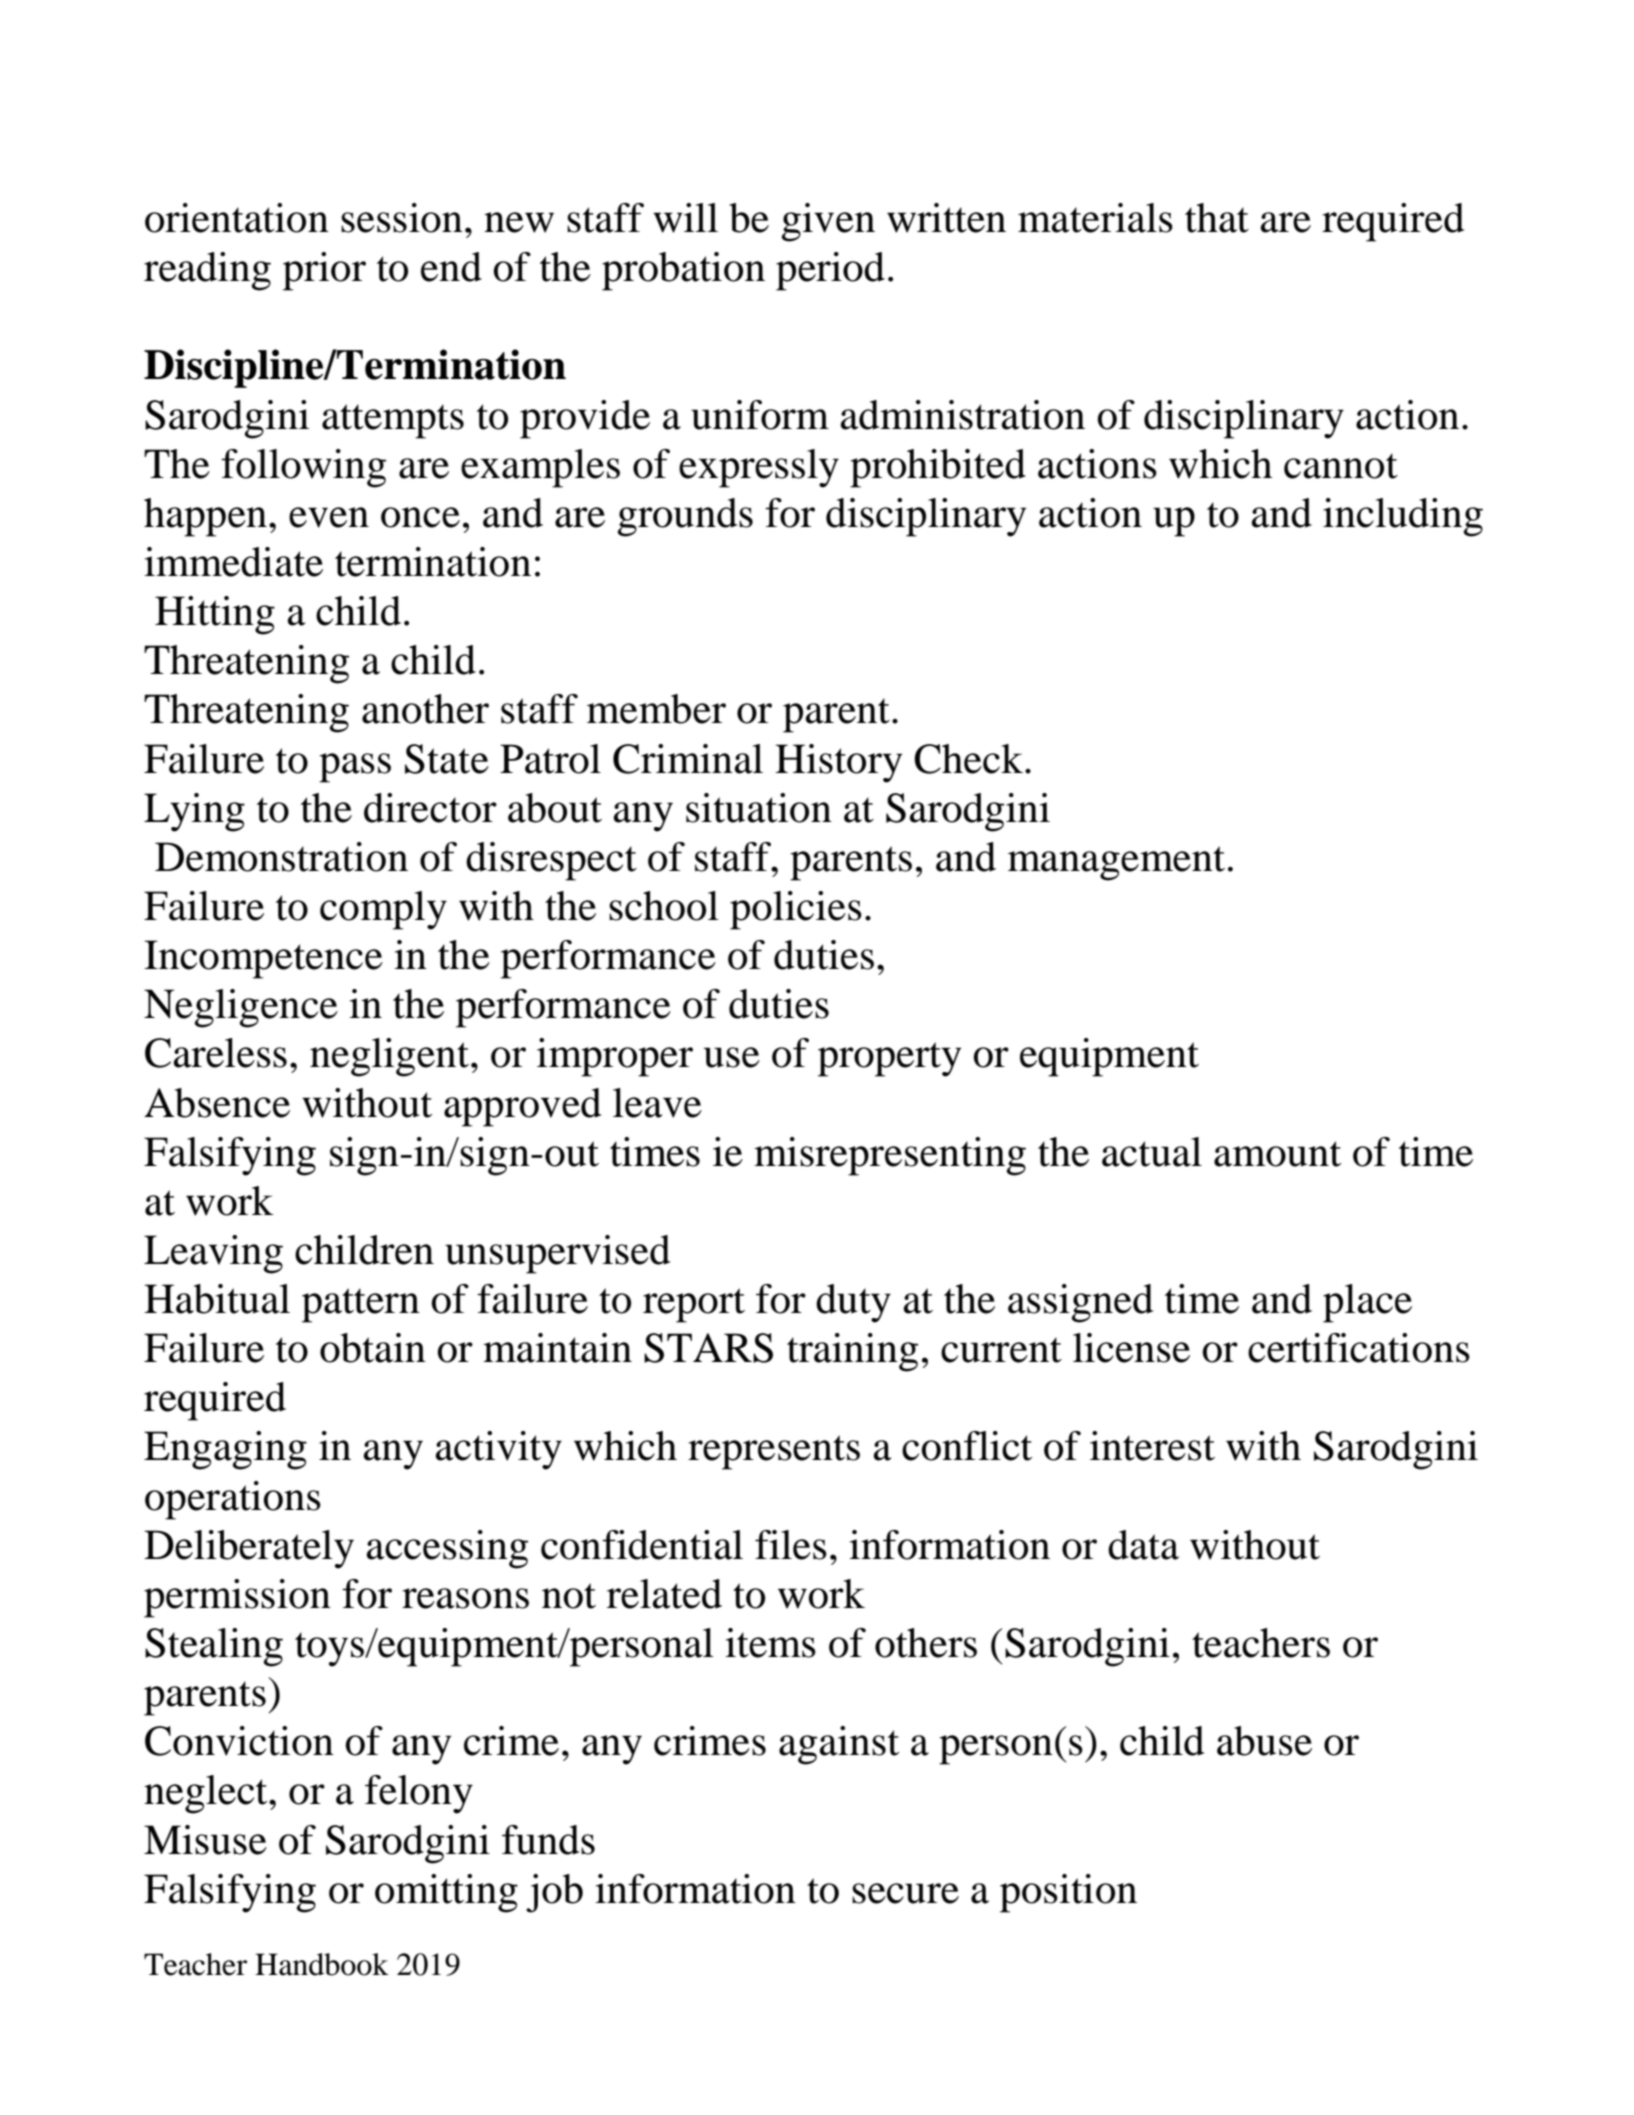 This screenshot has width=1634, height=2115. I want to click on secure, so click(905, 1893).
